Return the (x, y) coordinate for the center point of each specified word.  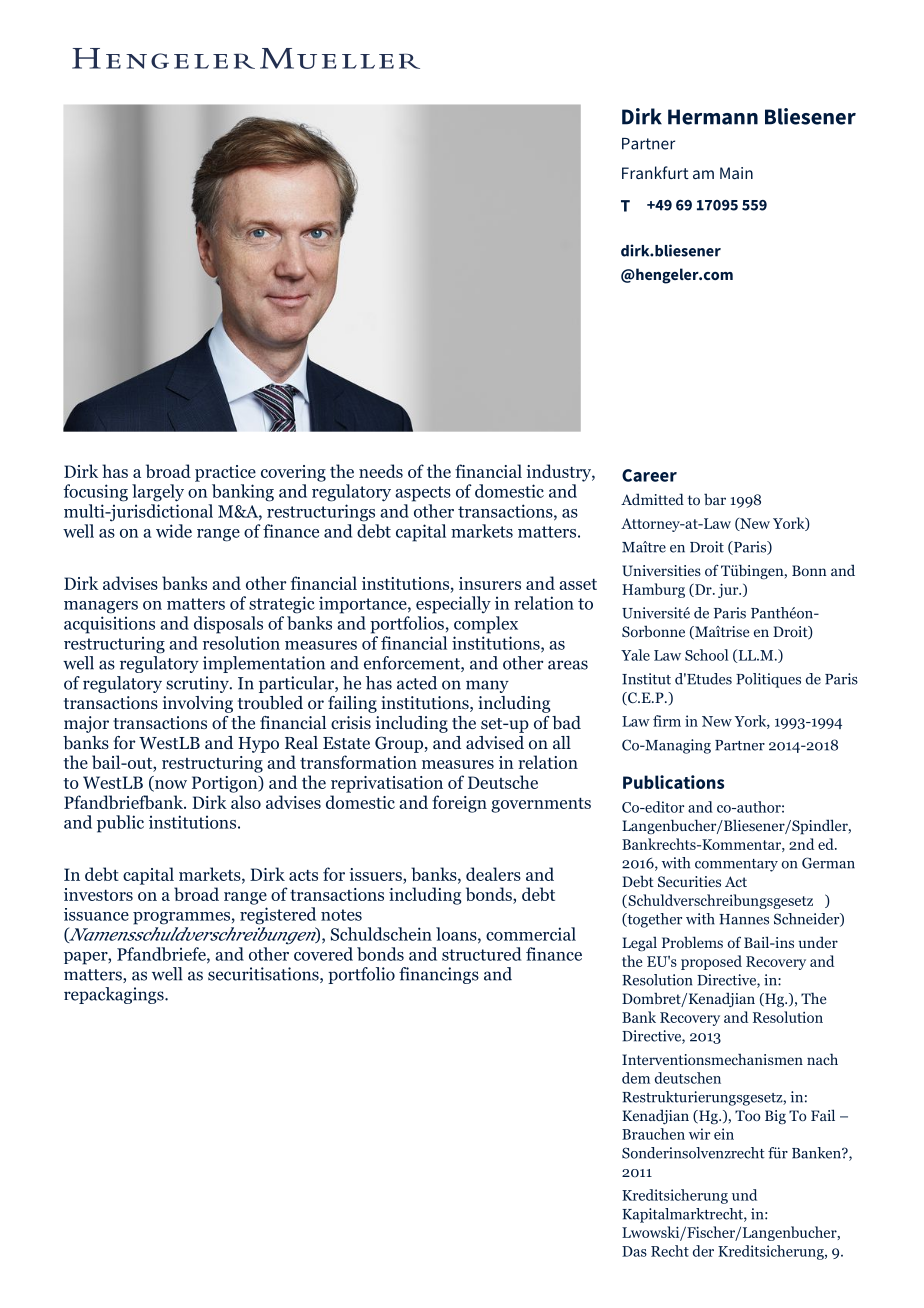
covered (323, 954)
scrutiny (198, 684)
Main (736, 173)
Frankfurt (655, 172)
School (706, 655)
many (487, 686)
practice (225, 473)
